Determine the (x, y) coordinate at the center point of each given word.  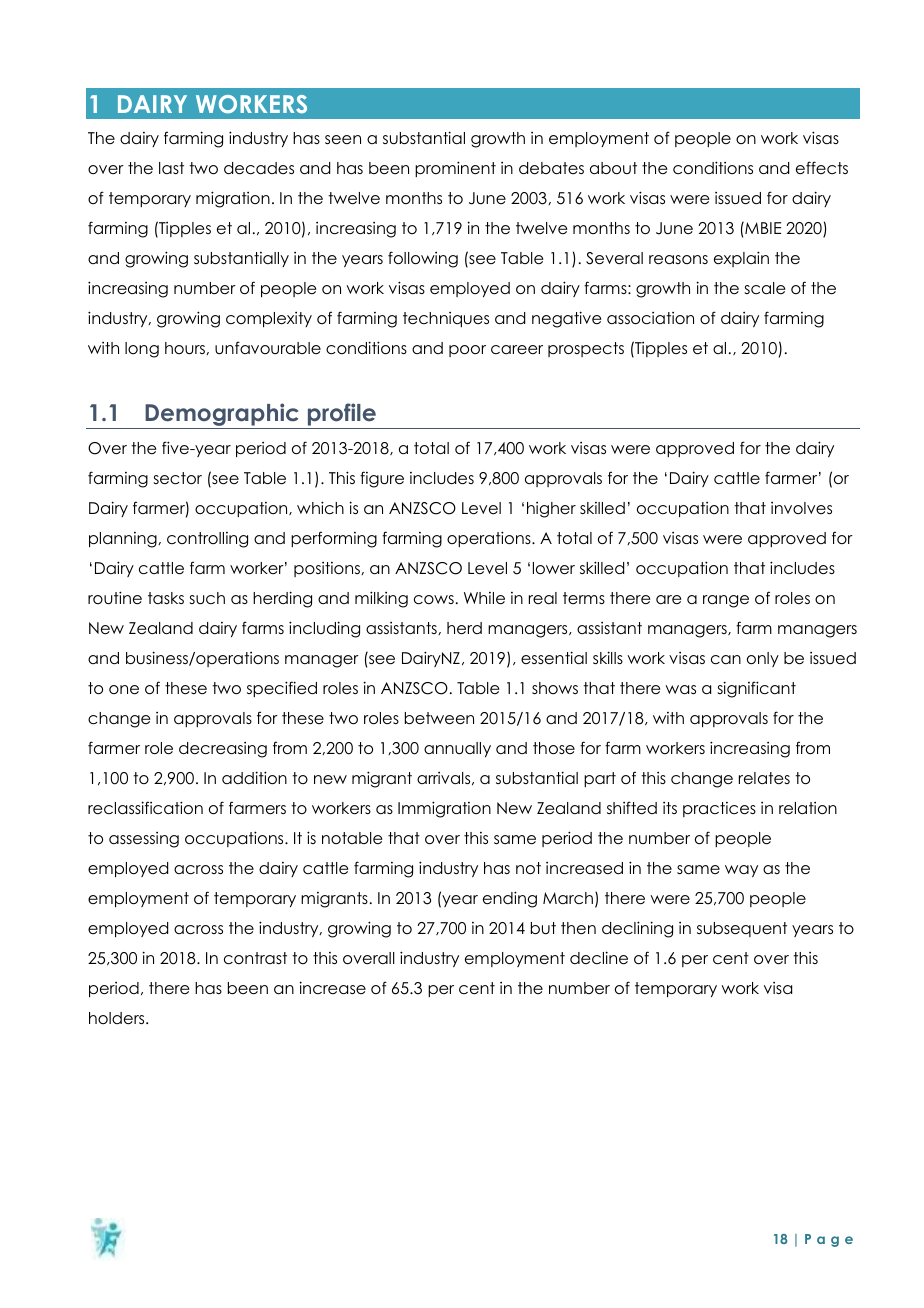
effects (822, 168)
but (543, 928)
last (171, 168)
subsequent (742, 929)
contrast (255, 958)
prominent (455, 169)
